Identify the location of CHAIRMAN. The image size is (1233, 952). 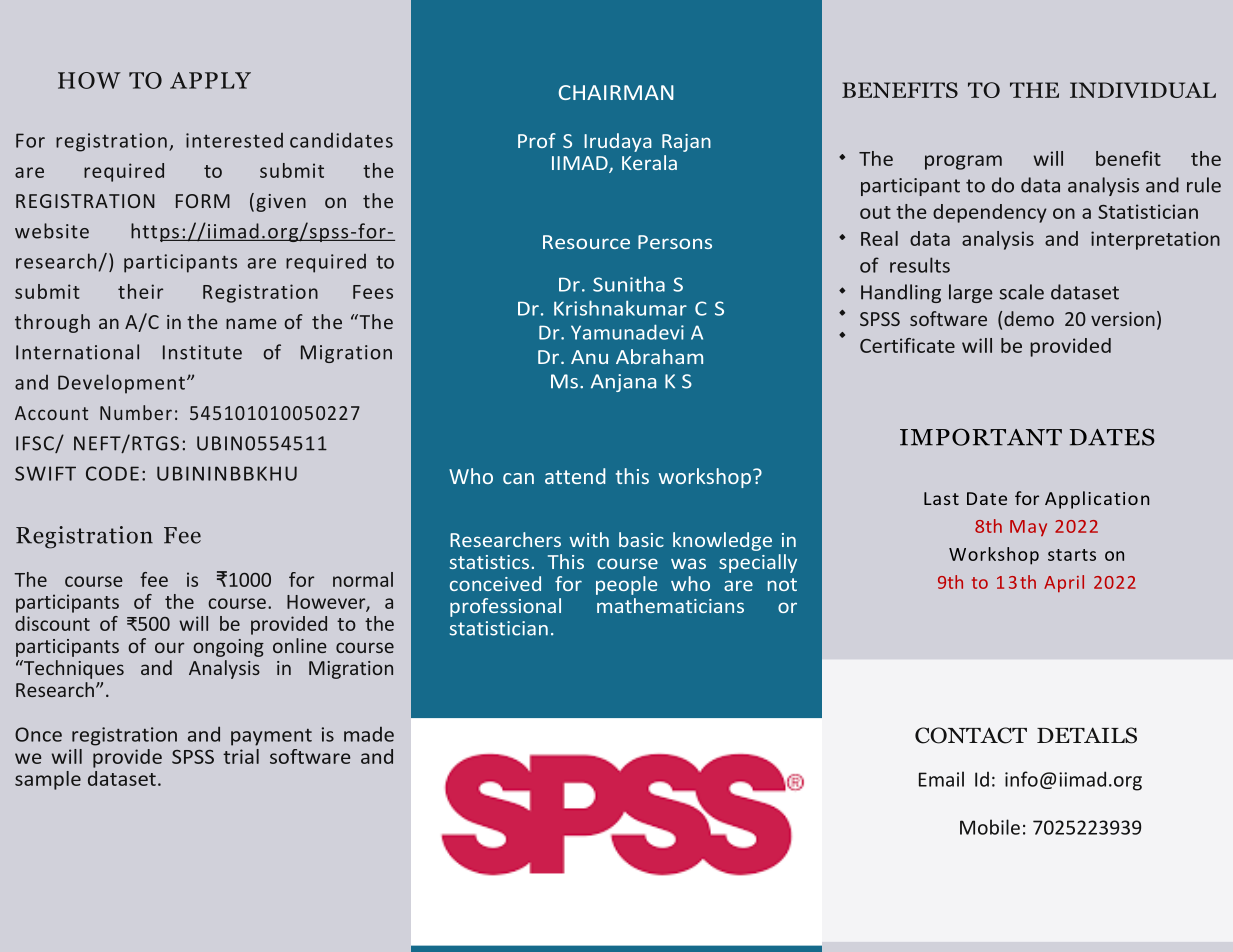
(616, 92).
